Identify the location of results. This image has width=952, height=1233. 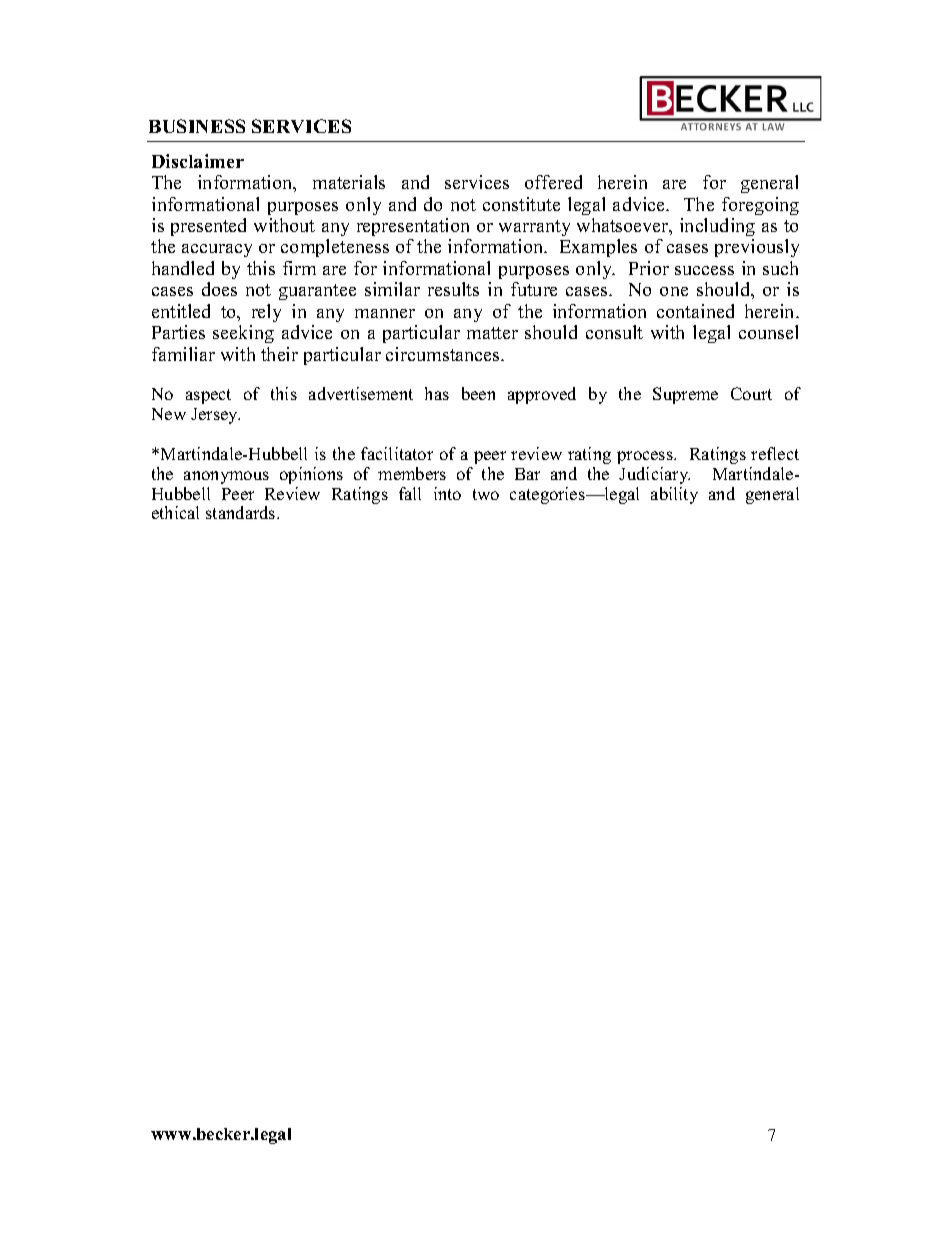
(453, 289).
